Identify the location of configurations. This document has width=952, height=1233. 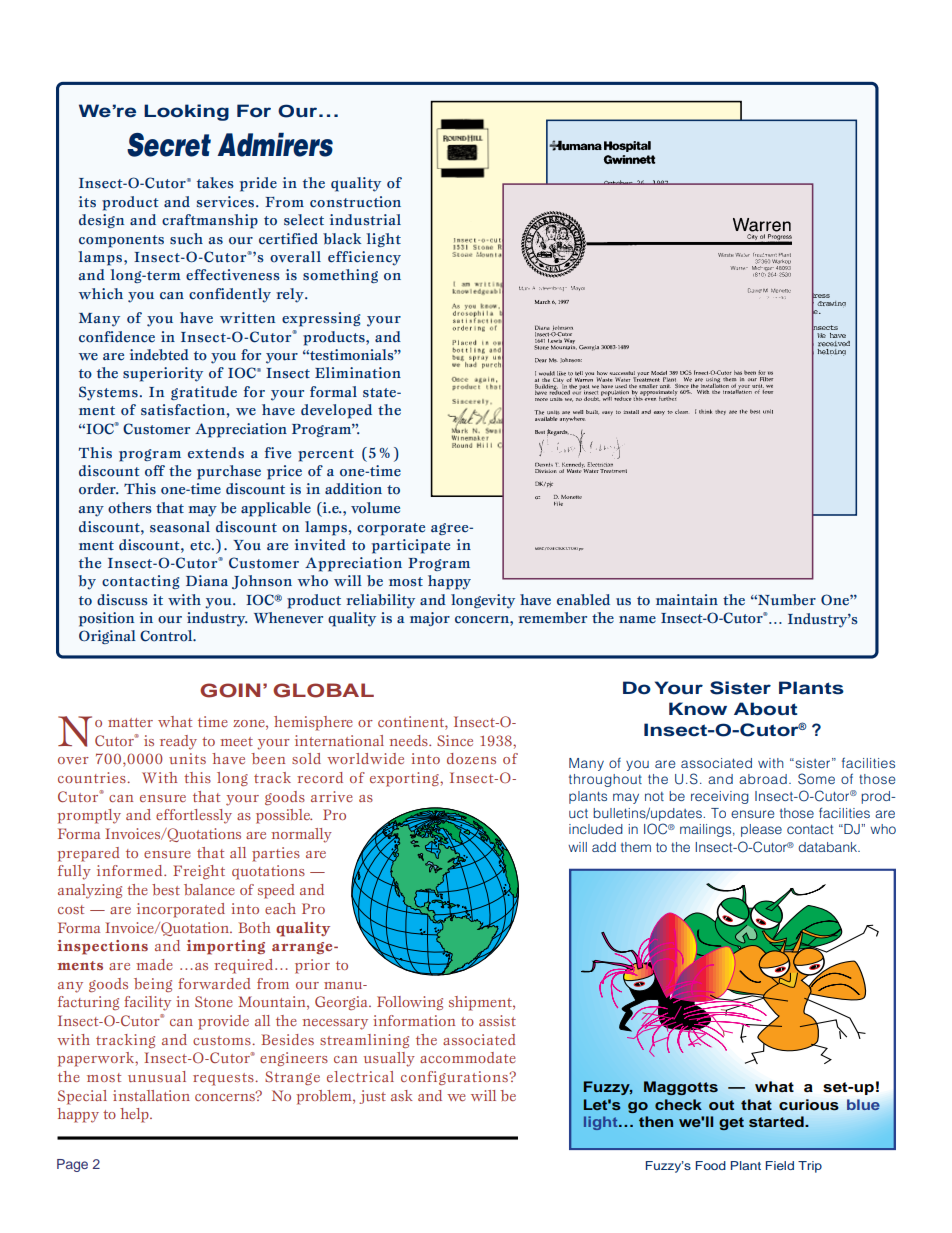
(455, 1078).
